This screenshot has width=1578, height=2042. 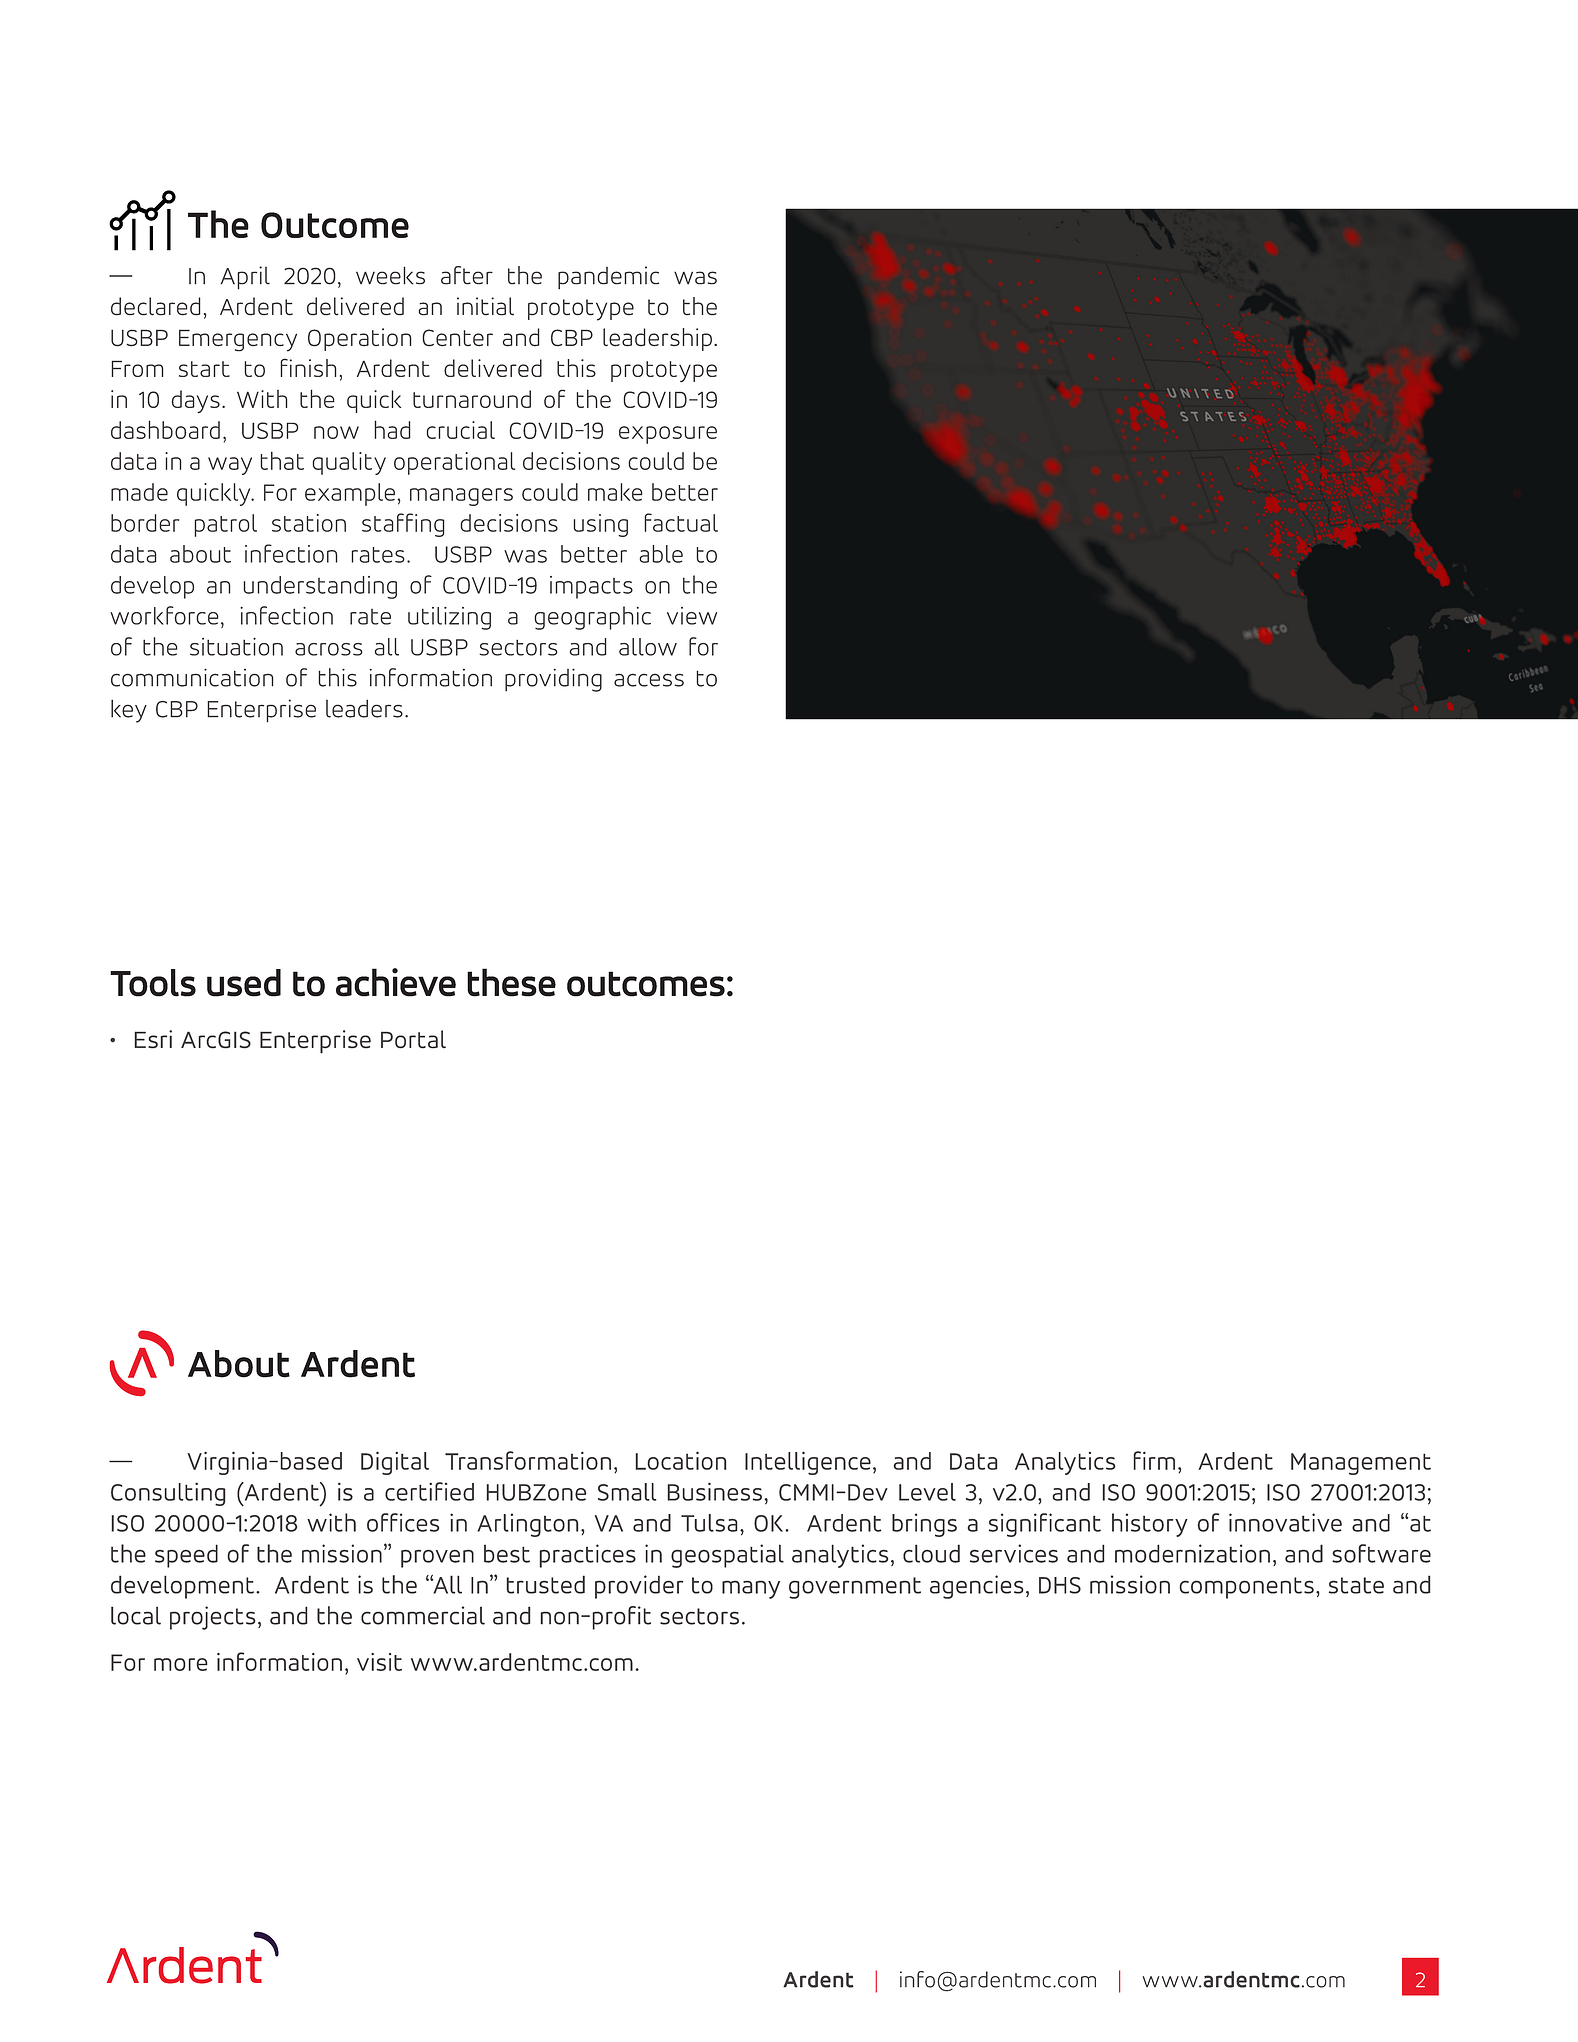 I want to click on projects, so click(x=213, y=1618).
